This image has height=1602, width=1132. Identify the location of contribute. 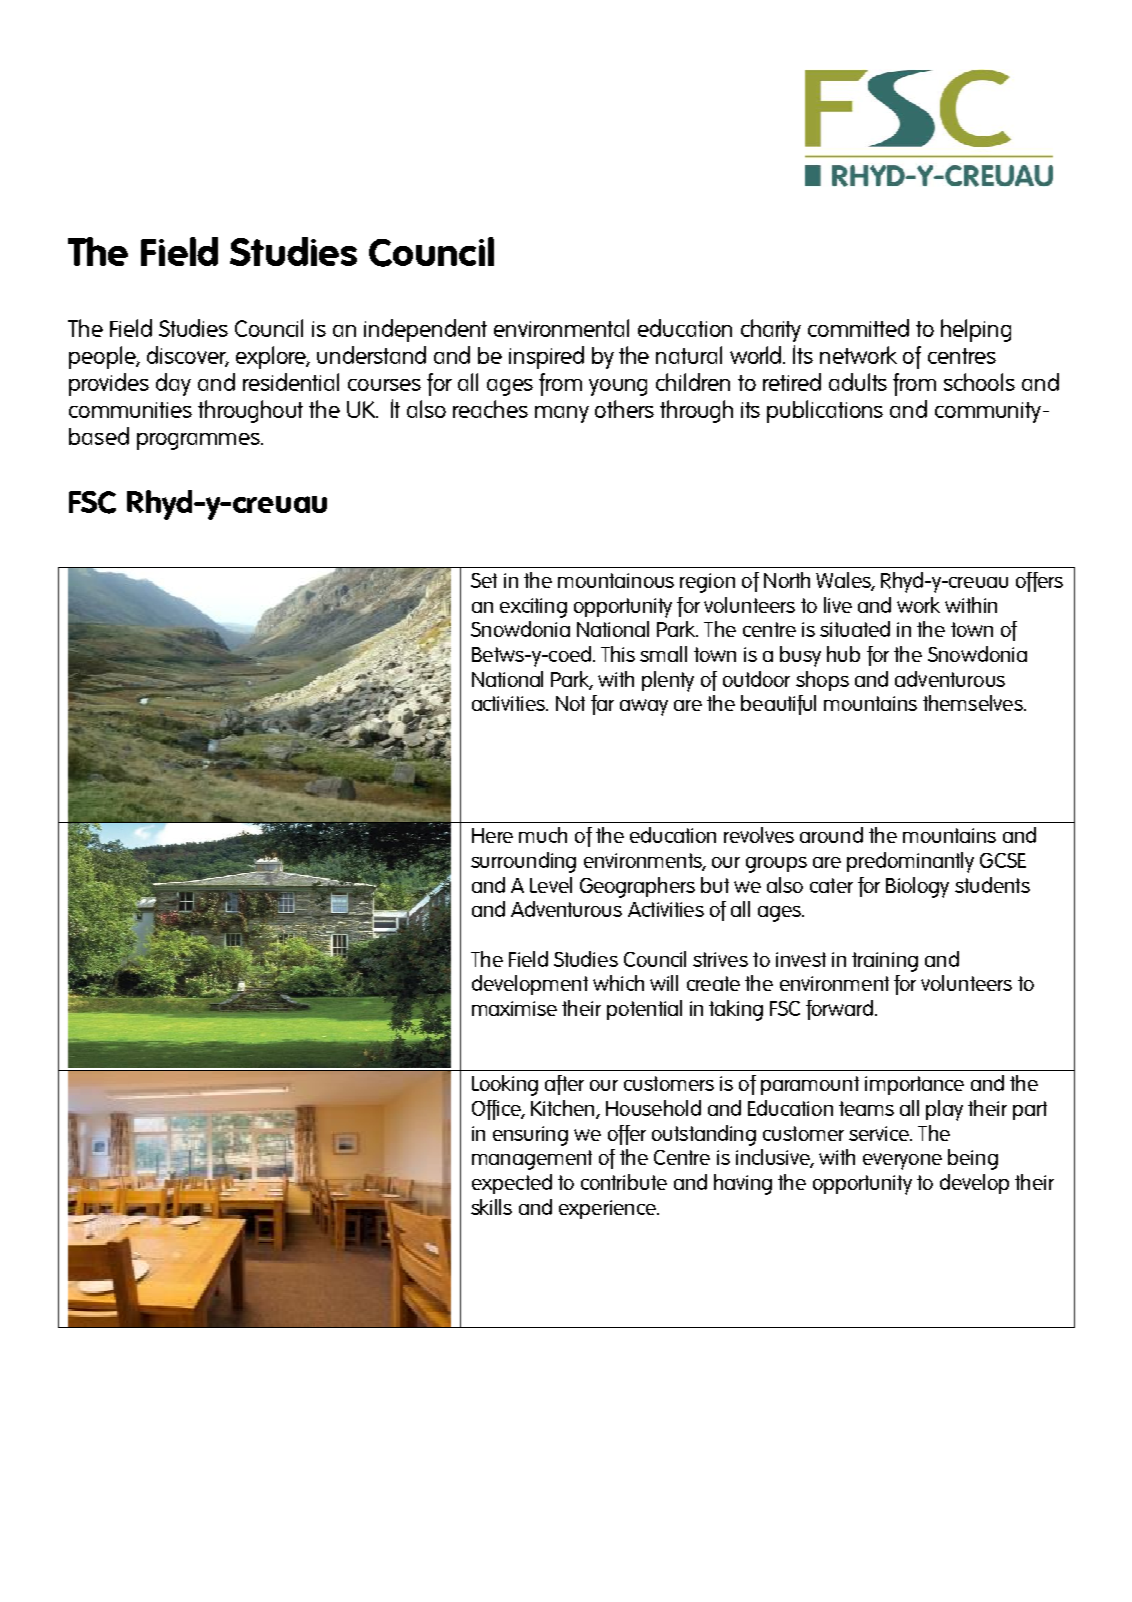
(624, 1182).
